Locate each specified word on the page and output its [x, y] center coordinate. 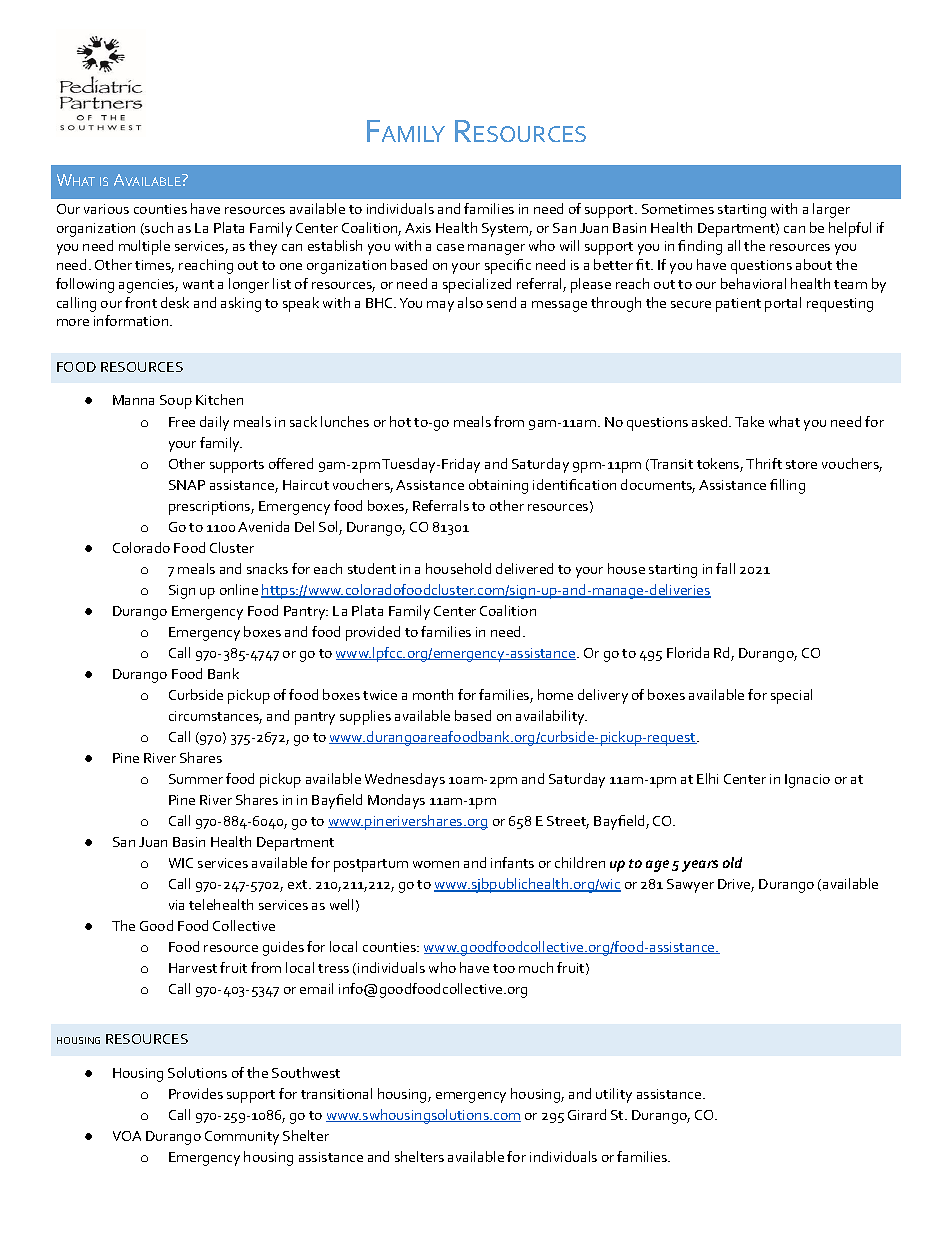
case [450, 247]
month [433, 694]
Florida [688, 652]
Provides [196, 1093]
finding [700, 247]
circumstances [215, 717]
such [158, 228]
